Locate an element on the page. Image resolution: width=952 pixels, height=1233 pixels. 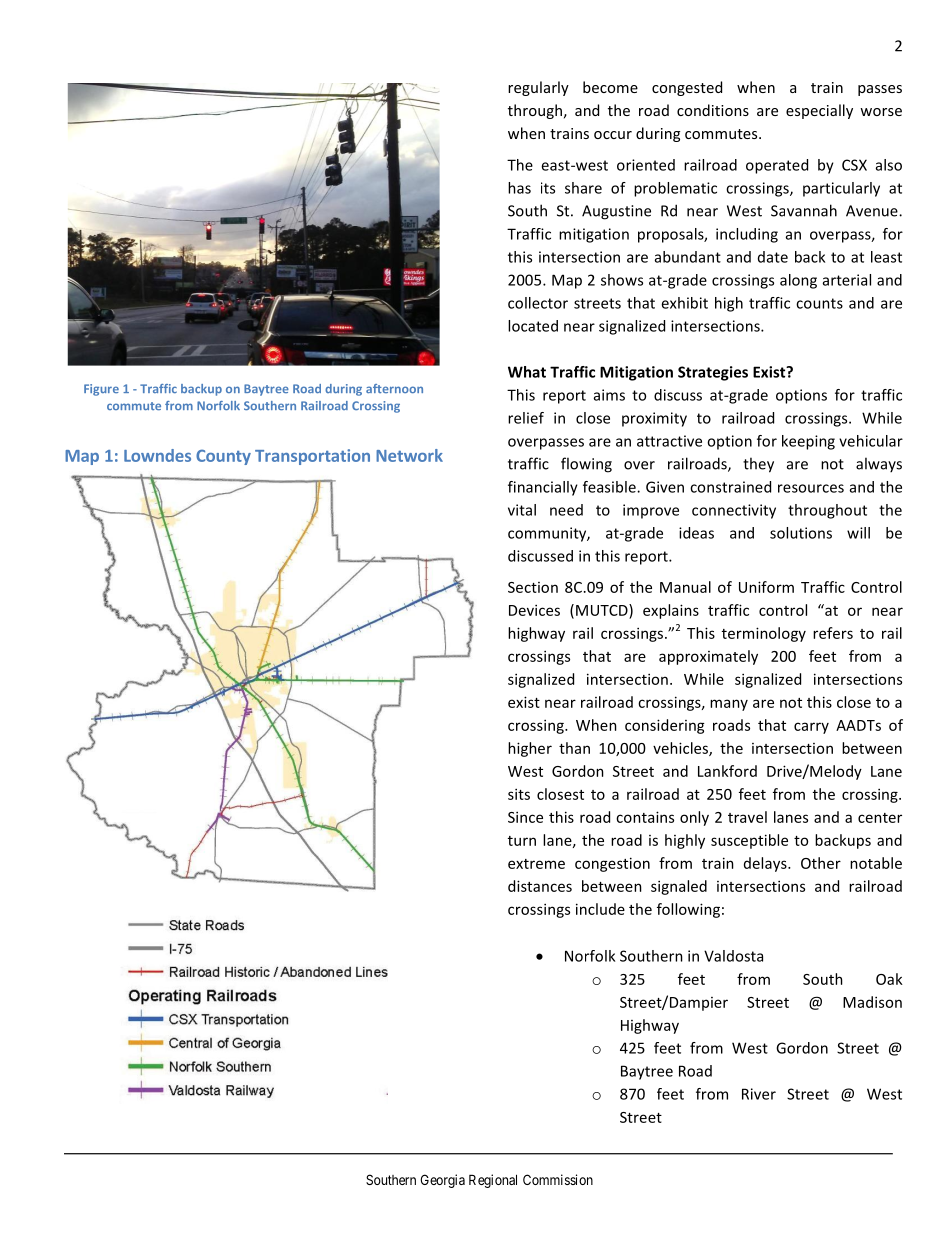
Figure is located at coordinates (101, 390).
